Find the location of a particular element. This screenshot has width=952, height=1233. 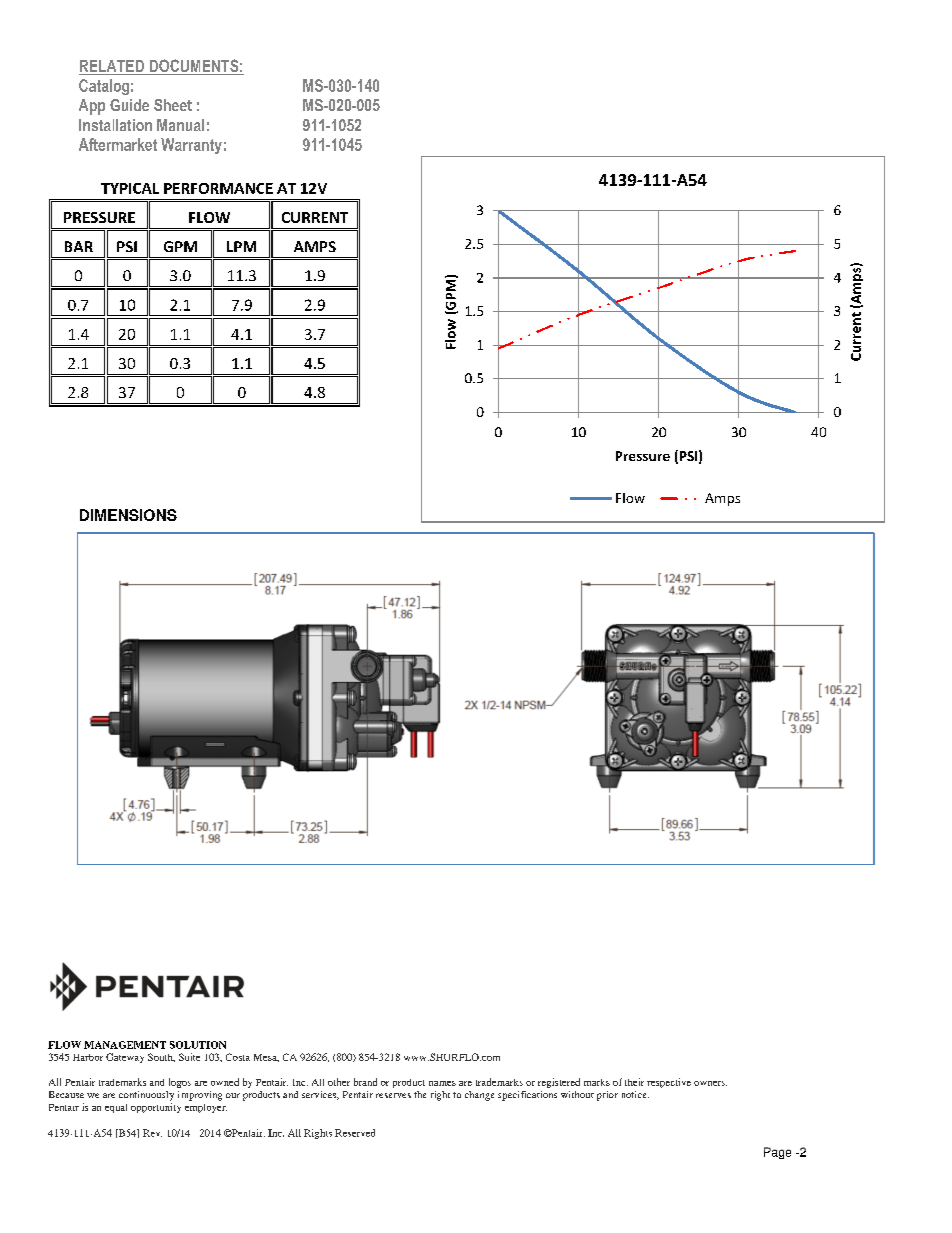

Rev is located at coordinates (152, 1133).
